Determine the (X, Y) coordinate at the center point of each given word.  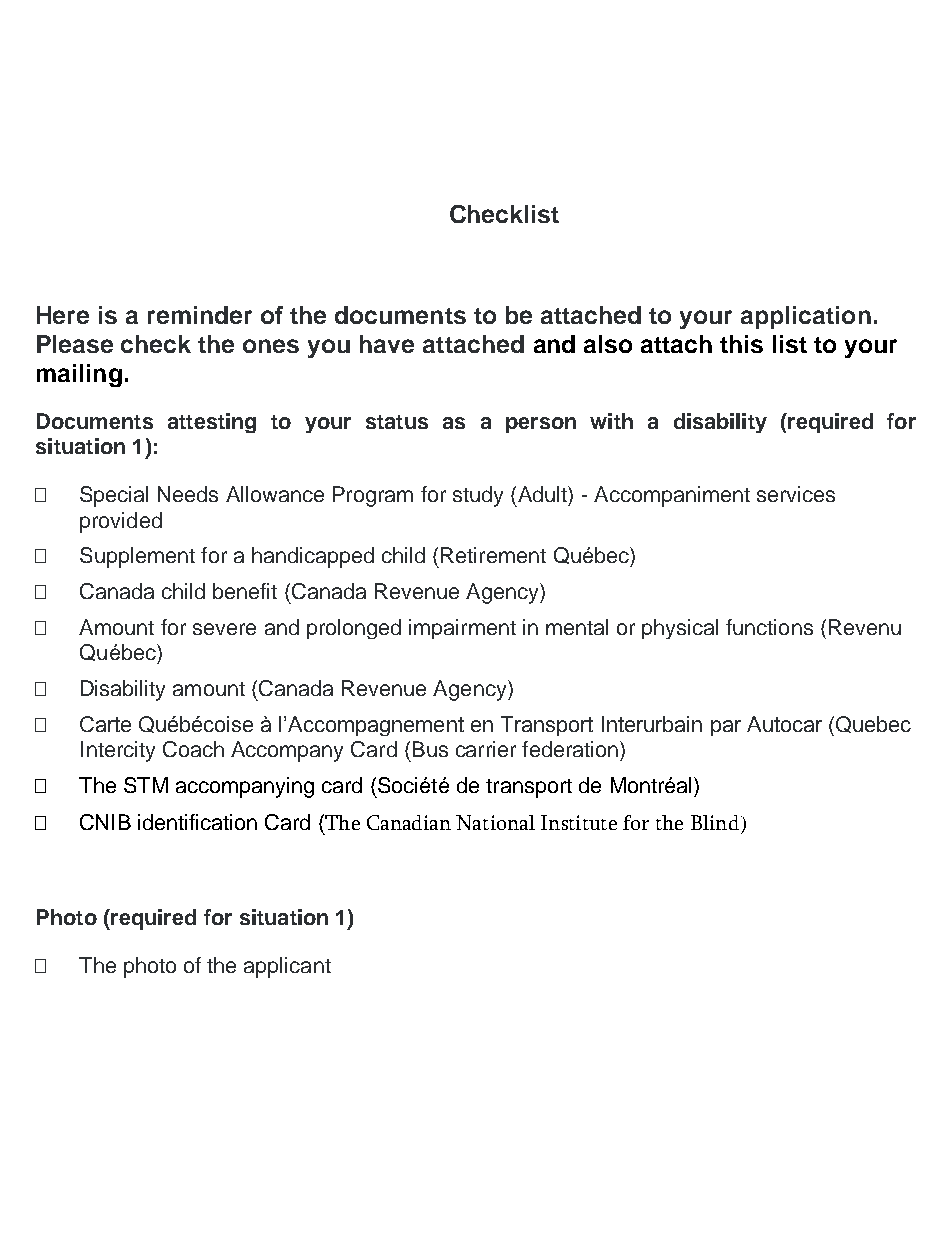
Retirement (493, 555)
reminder (200, 315)
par (726, 728)
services (796, 494)
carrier (486, 749)
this (741, 344)
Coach (193, 749)
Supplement (137, 557)
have (387, 344)
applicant (287, 967)
